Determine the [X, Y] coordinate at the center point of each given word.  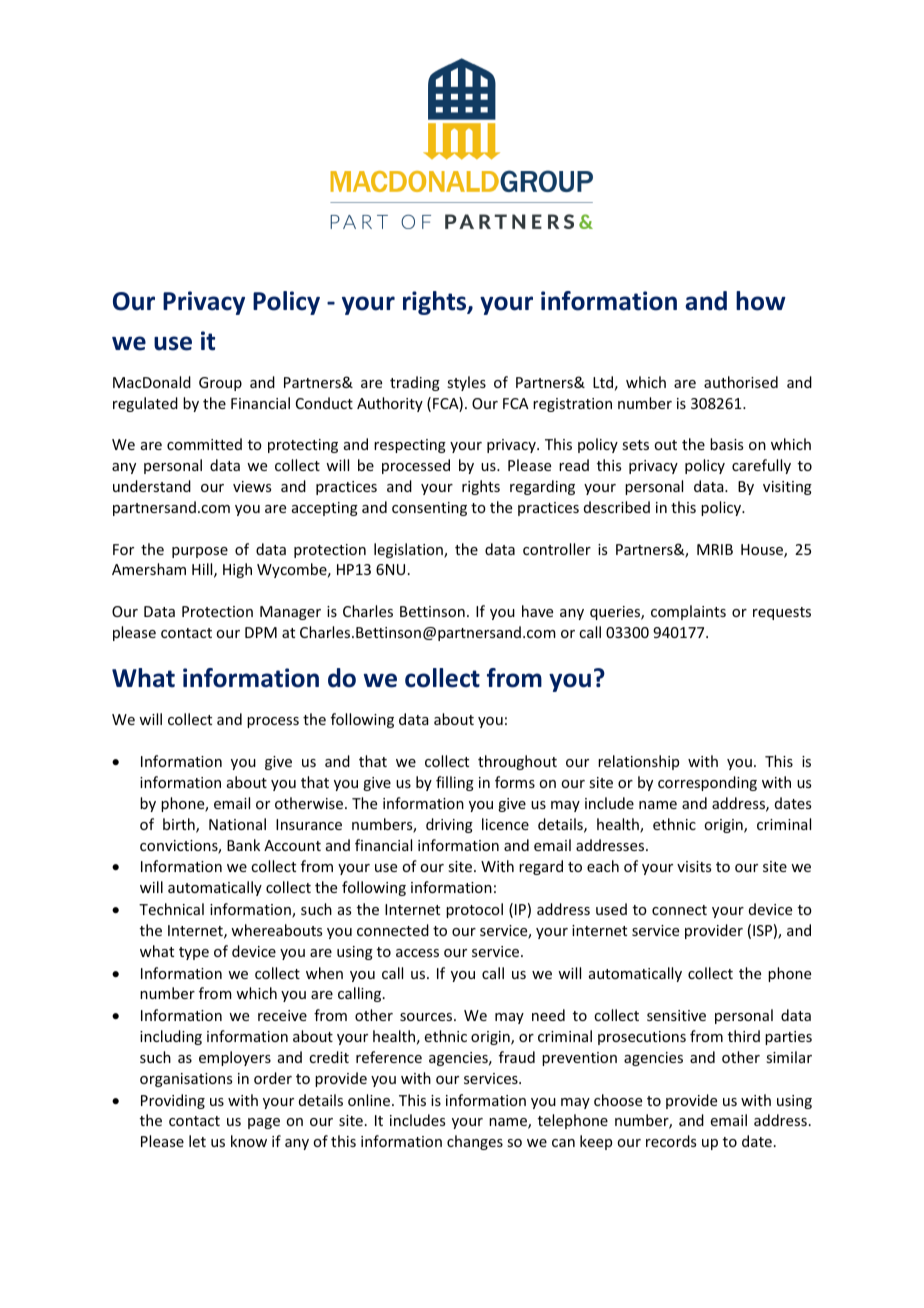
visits [694, 866]
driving [449, 825]
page [264, 1123]
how [761, 301]
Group [220, 384]
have [537, 611]
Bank [243, 845]
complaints [688, 612]
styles [466, 383]
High [237, 570]
